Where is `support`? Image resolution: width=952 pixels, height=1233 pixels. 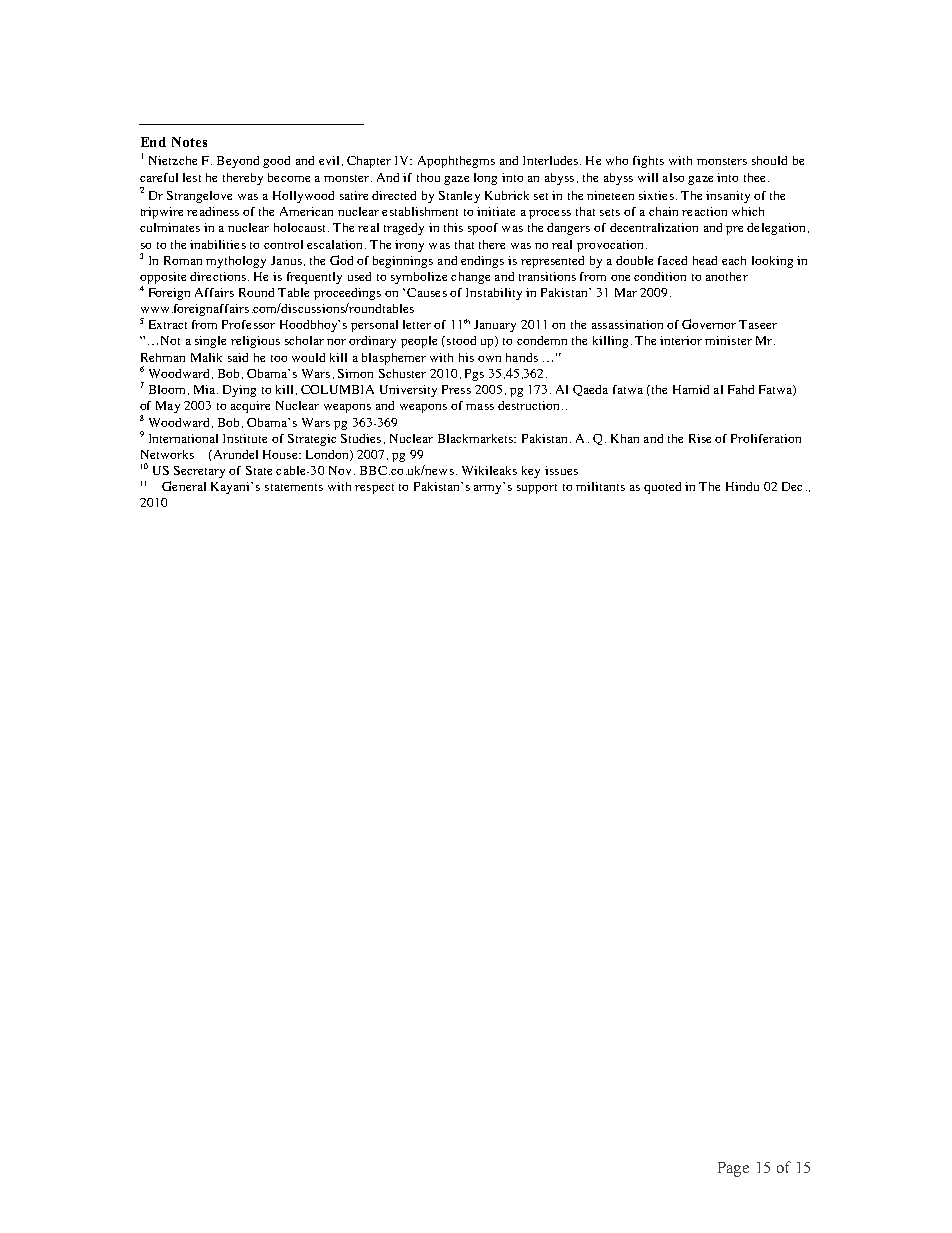 support is located at coordinates (537, 489).
